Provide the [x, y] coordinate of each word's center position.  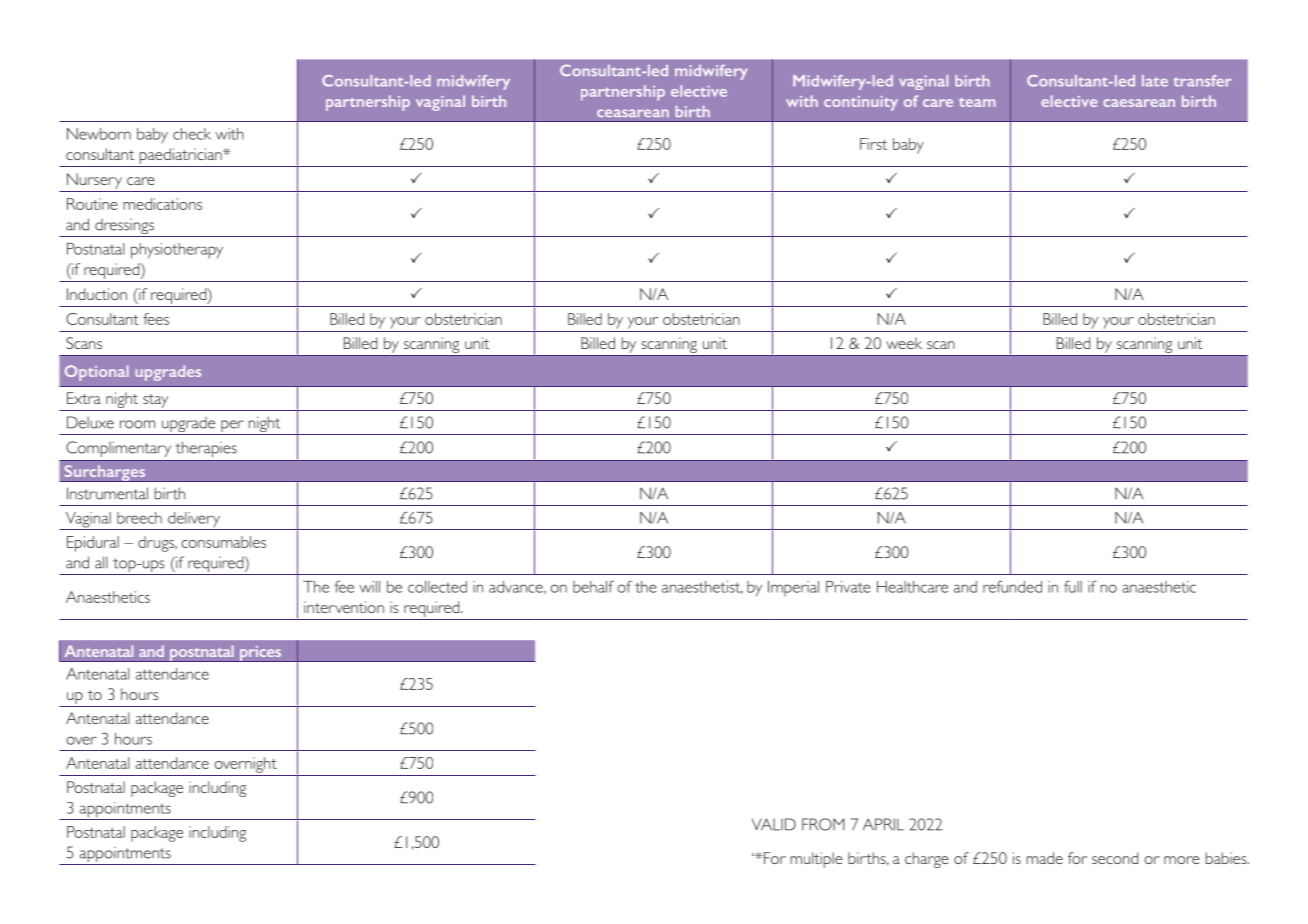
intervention [344, 607]
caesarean [1139, 103]
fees [156, 319]
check [192, 134]
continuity [861, 103]
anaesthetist [702, 587]
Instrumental [107, 493]
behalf [593, 586]
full [1073, 586]
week [904, 343]
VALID [774, 824]
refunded [1012, 586]
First [873, 144]
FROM [823, 824]
